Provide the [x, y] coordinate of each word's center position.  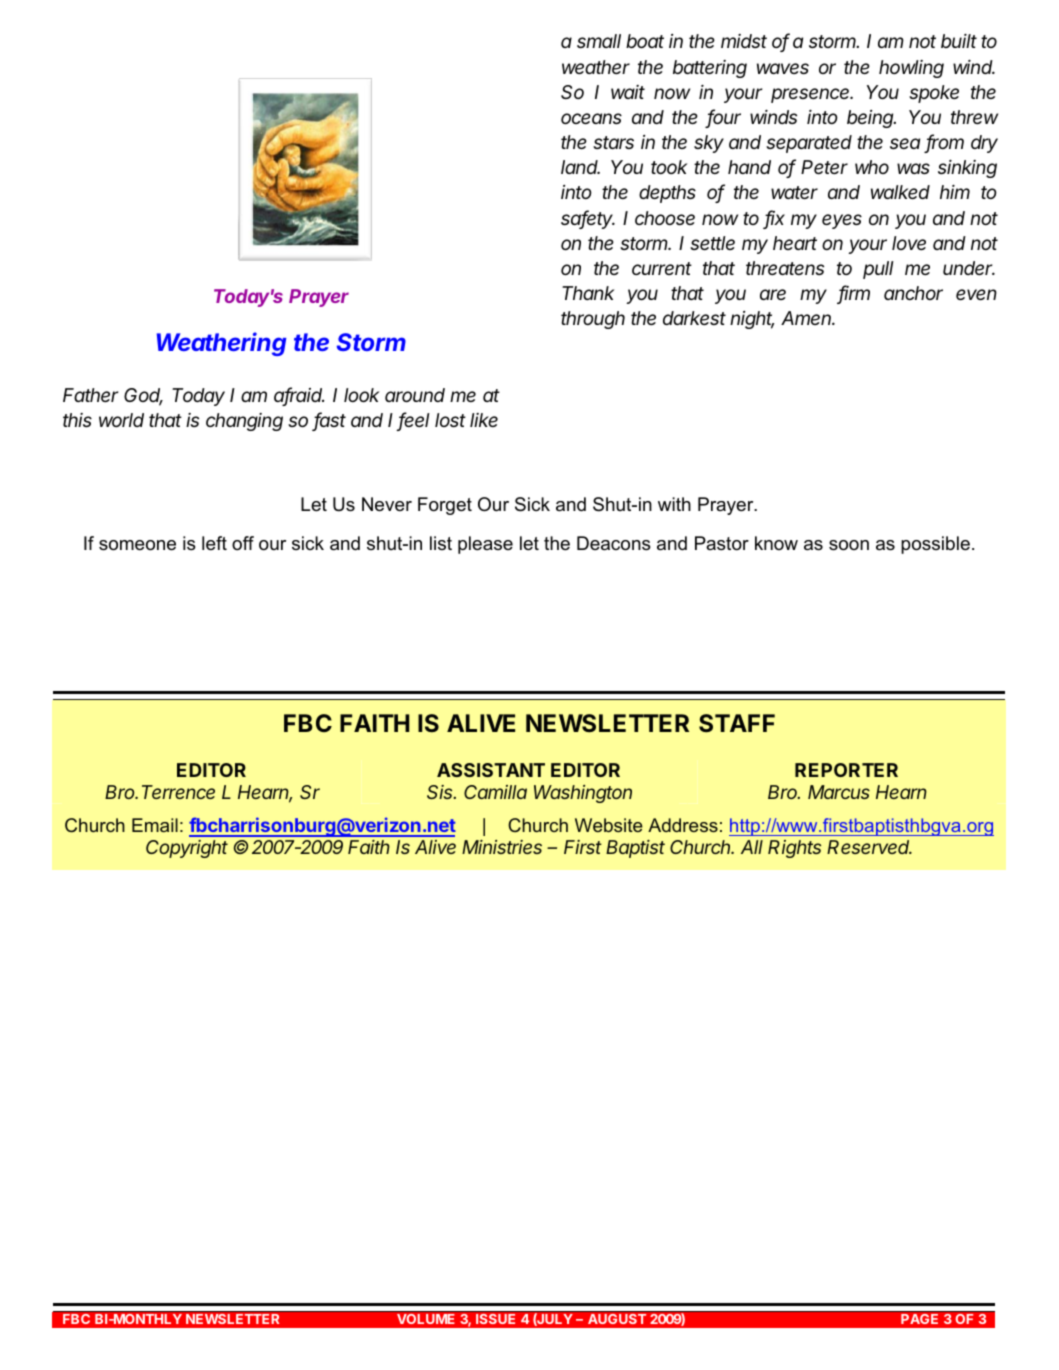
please [485, 545]
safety [588, 219]
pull [878, 270]
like [484, 420]
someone [137, 545]
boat [645, 41]
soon [849, 545]
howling [911, 69]
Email [155, 825]
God [143, 396]
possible [935, 545]
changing [244, 422]
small [599, 41]
